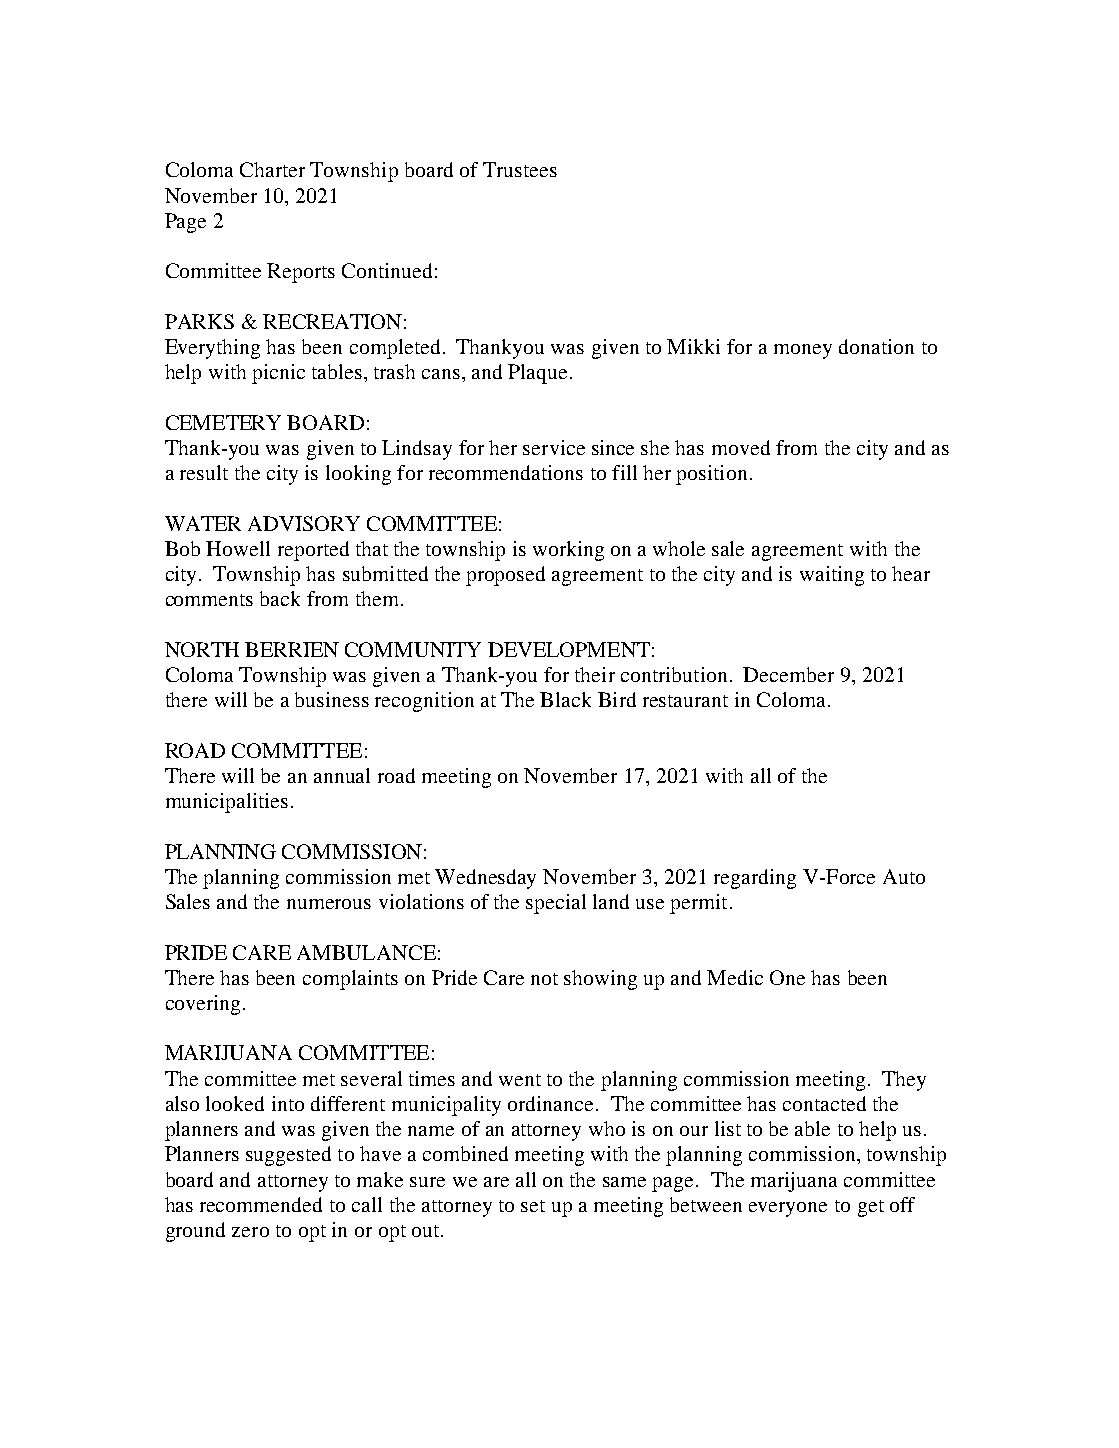  What do you see at coordinates (788, 1209) in the document?
I see `everyone` at bounding box center [788, 1209].
